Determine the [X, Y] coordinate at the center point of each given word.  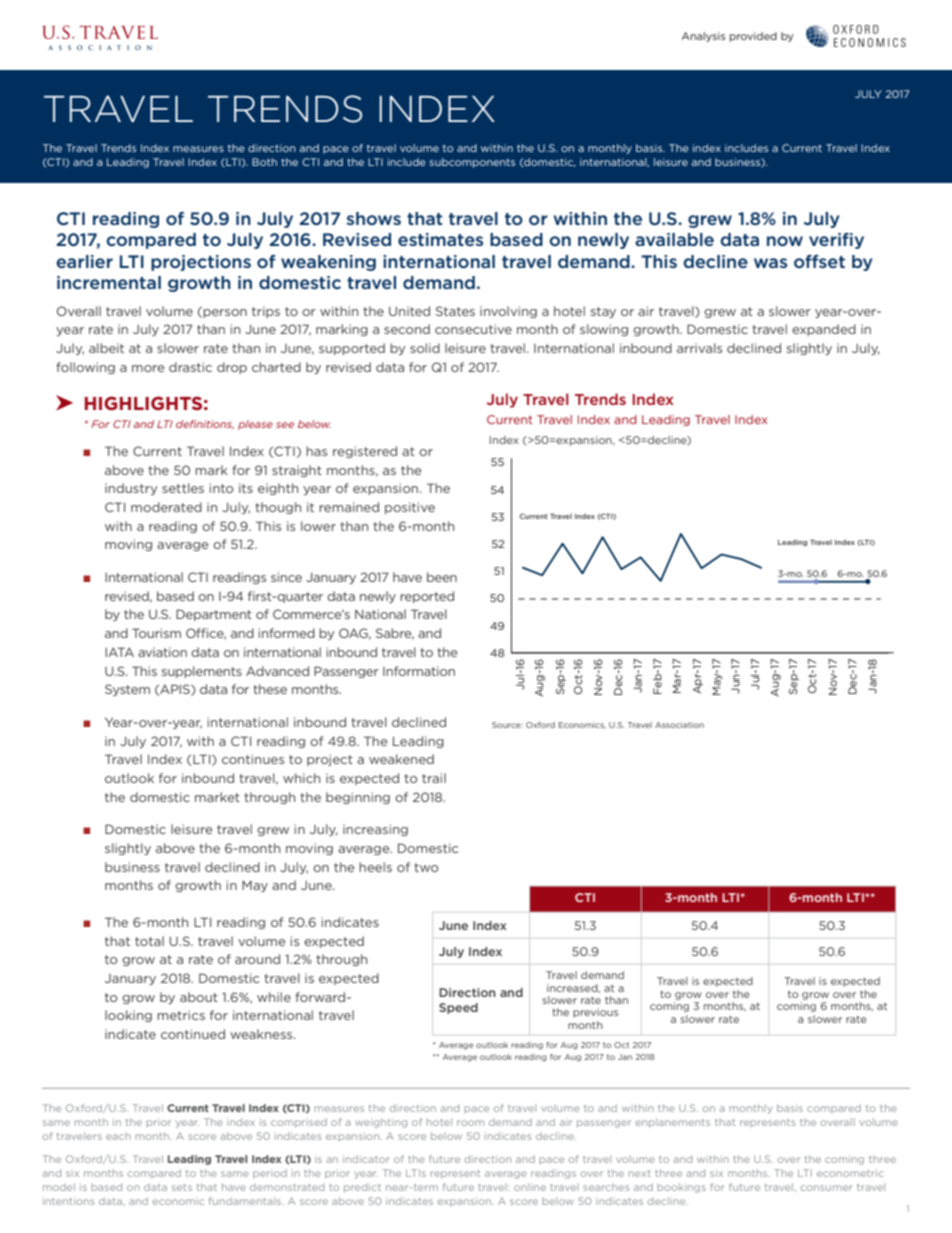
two [426, 867]
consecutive [473, 329]
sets [182, 1187]
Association [679, 725]
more [148, 368]
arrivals [699, 348]
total [149, 941]
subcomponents [472, 163]
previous [595, 1013]
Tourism [156, 633]
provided [753, 37]
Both [264, 162]
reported [427, 597]
